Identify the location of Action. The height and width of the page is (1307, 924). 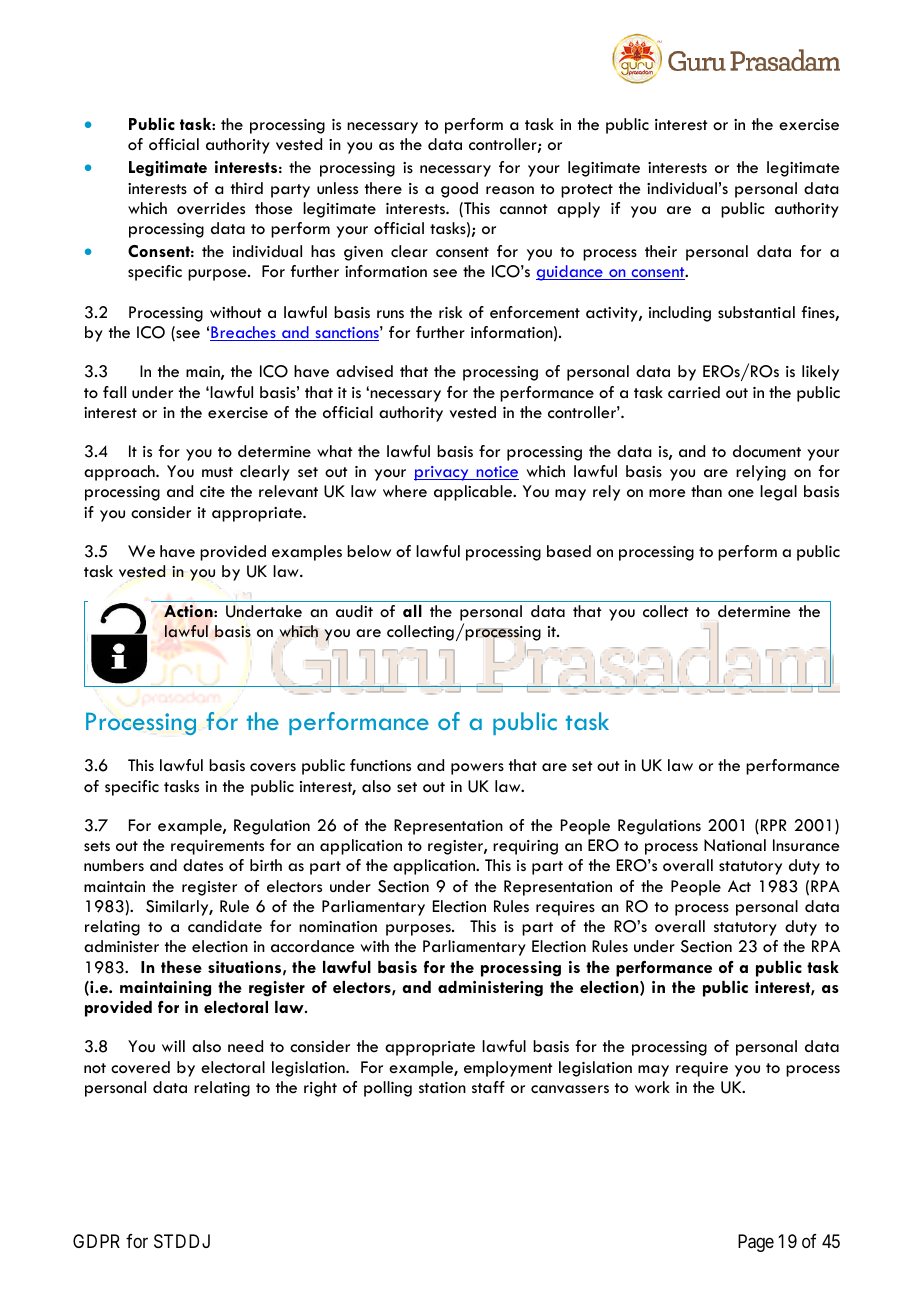
(189, 611).
